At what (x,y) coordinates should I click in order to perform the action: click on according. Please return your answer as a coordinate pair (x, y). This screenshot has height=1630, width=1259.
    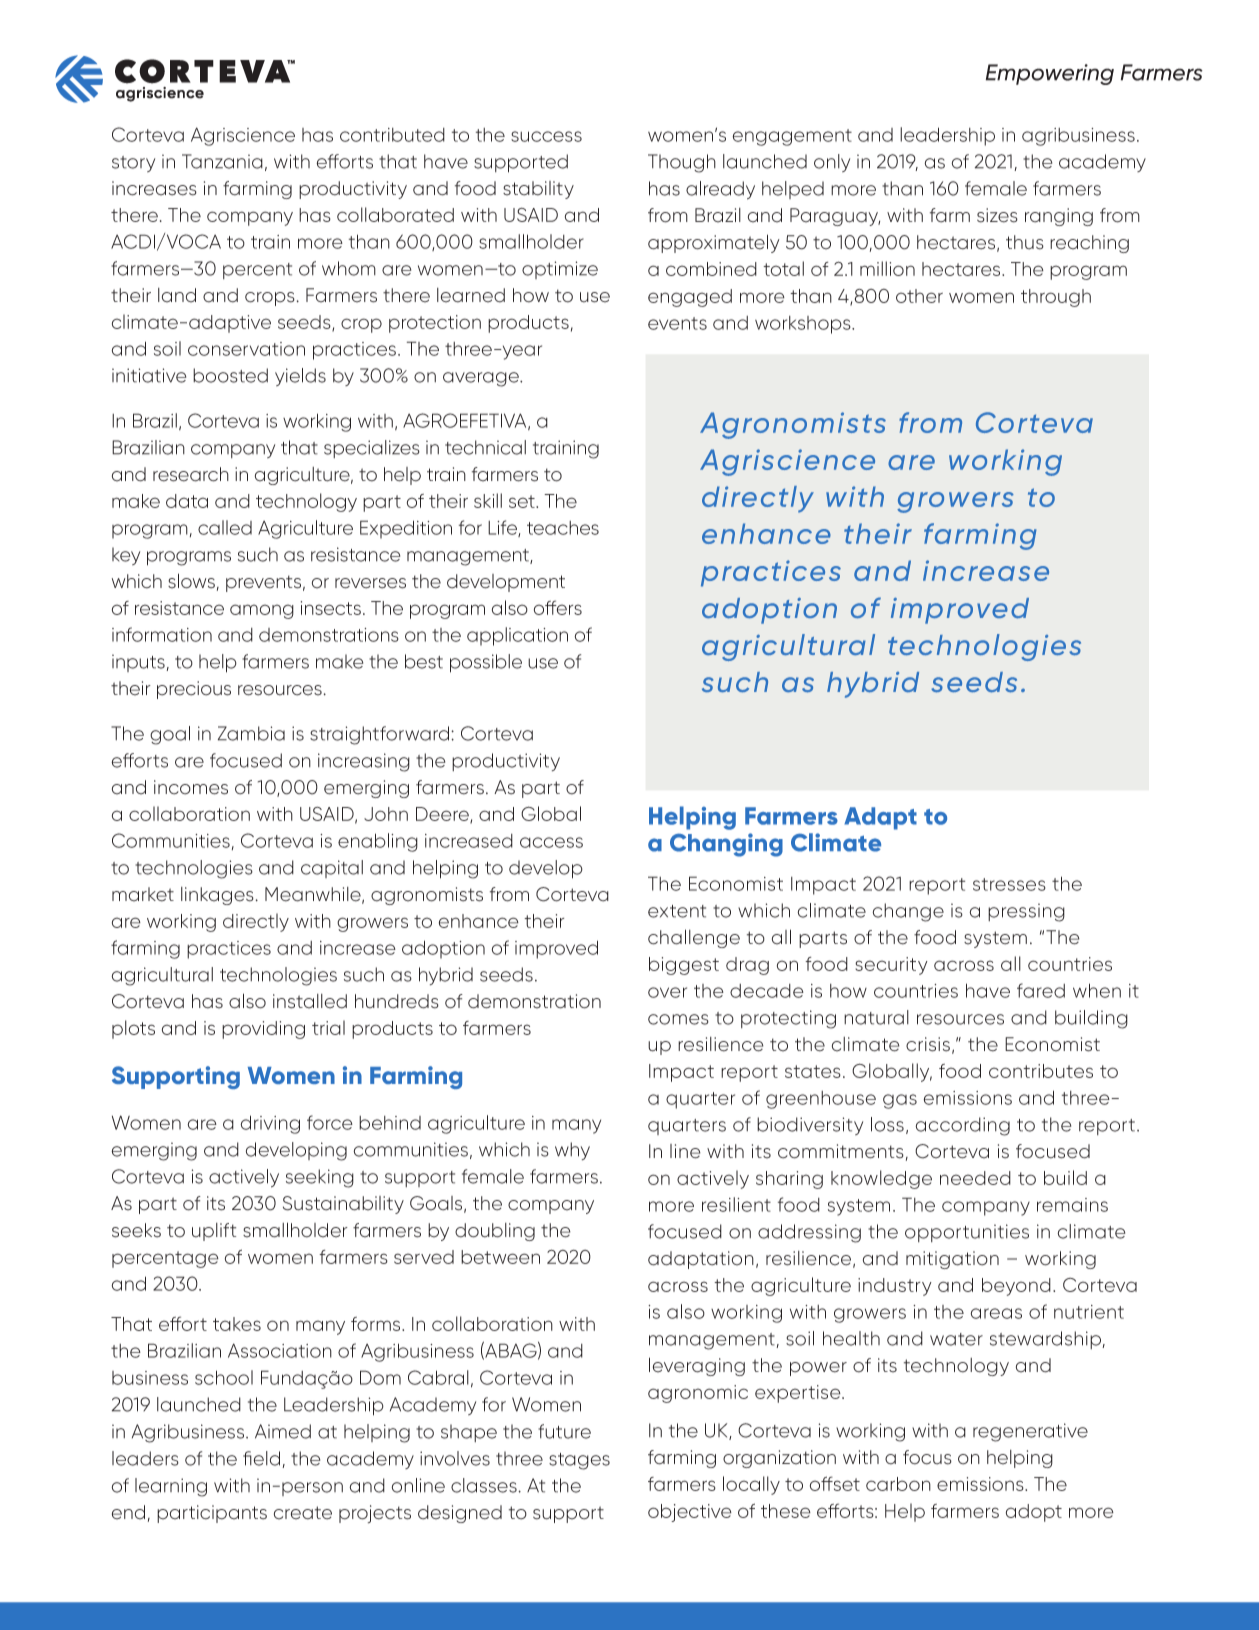
    Looking at the image, I should click on (962, 1126).
